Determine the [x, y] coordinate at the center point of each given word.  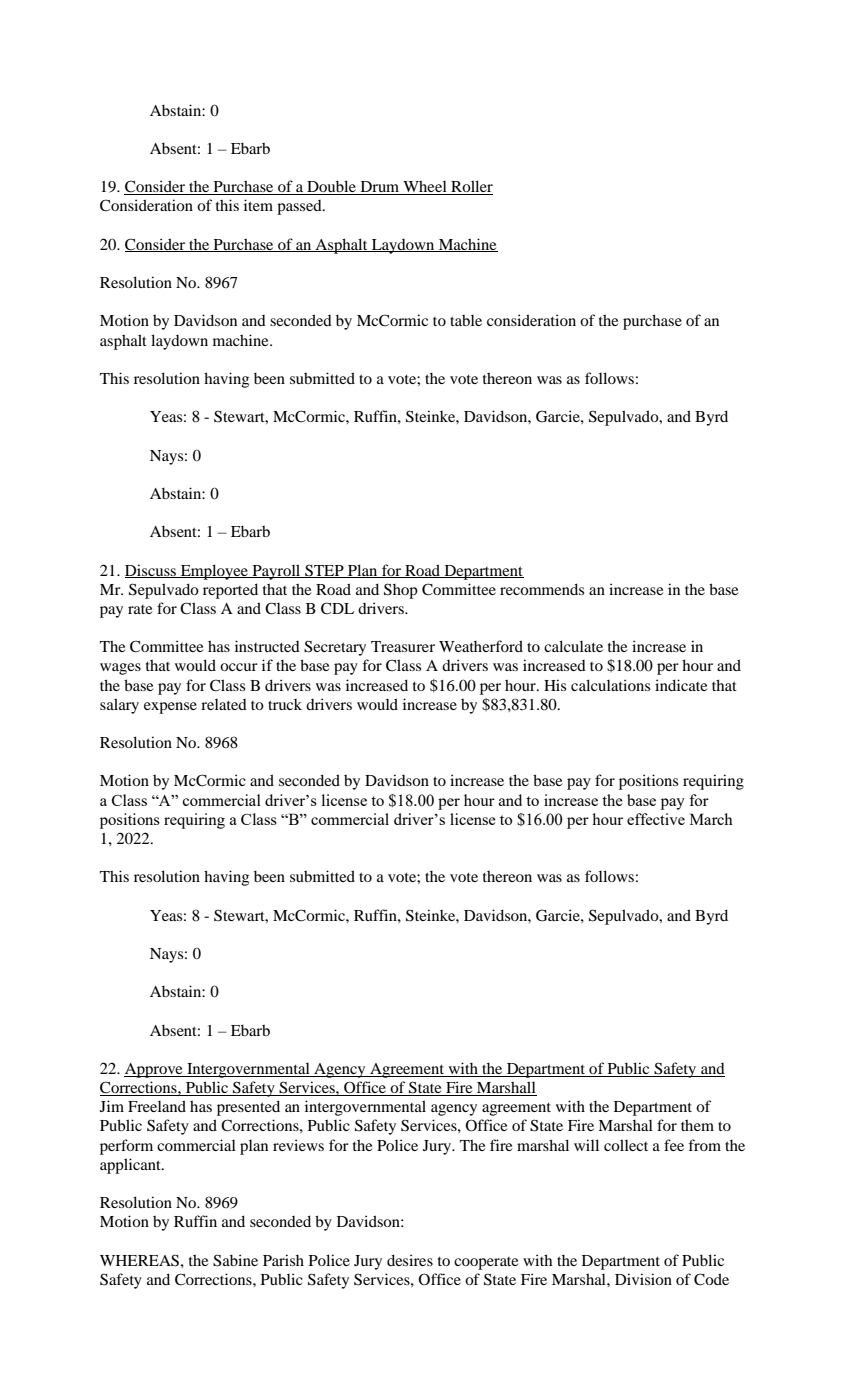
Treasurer [403, 646]
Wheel [425, 187]
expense [170, 708]
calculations [610, 685]
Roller [471, 187]
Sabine [235, 1260]
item [258, 205]
